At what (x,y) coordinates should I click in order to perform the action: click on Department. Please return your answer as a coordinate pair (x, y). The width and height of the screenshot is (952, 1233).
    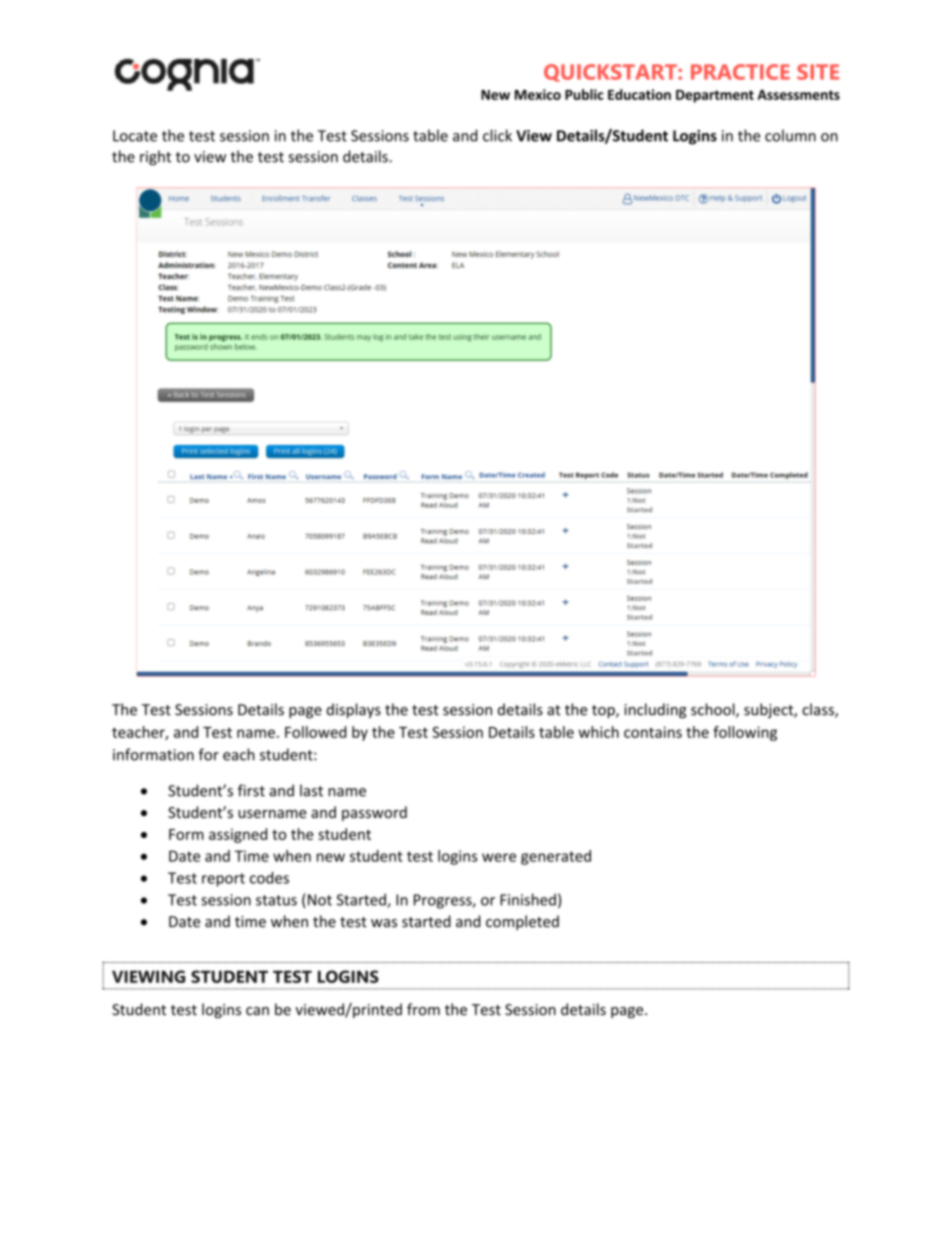
    Looking at the image, I should click on (715, 96).
